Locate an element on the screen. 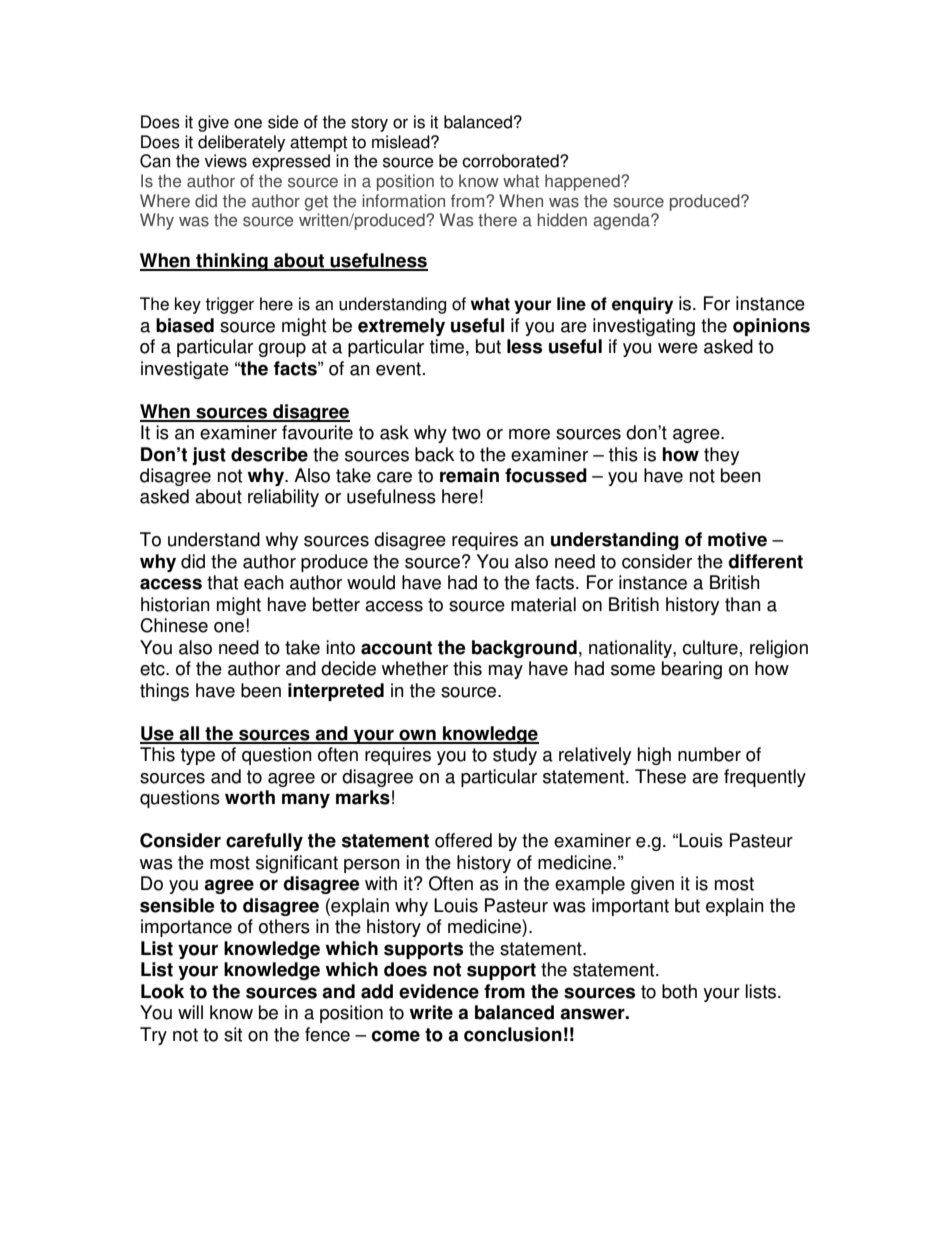 The width and height of the screenshot is (952, 1233). offered is located at coordinates (463, 840).
